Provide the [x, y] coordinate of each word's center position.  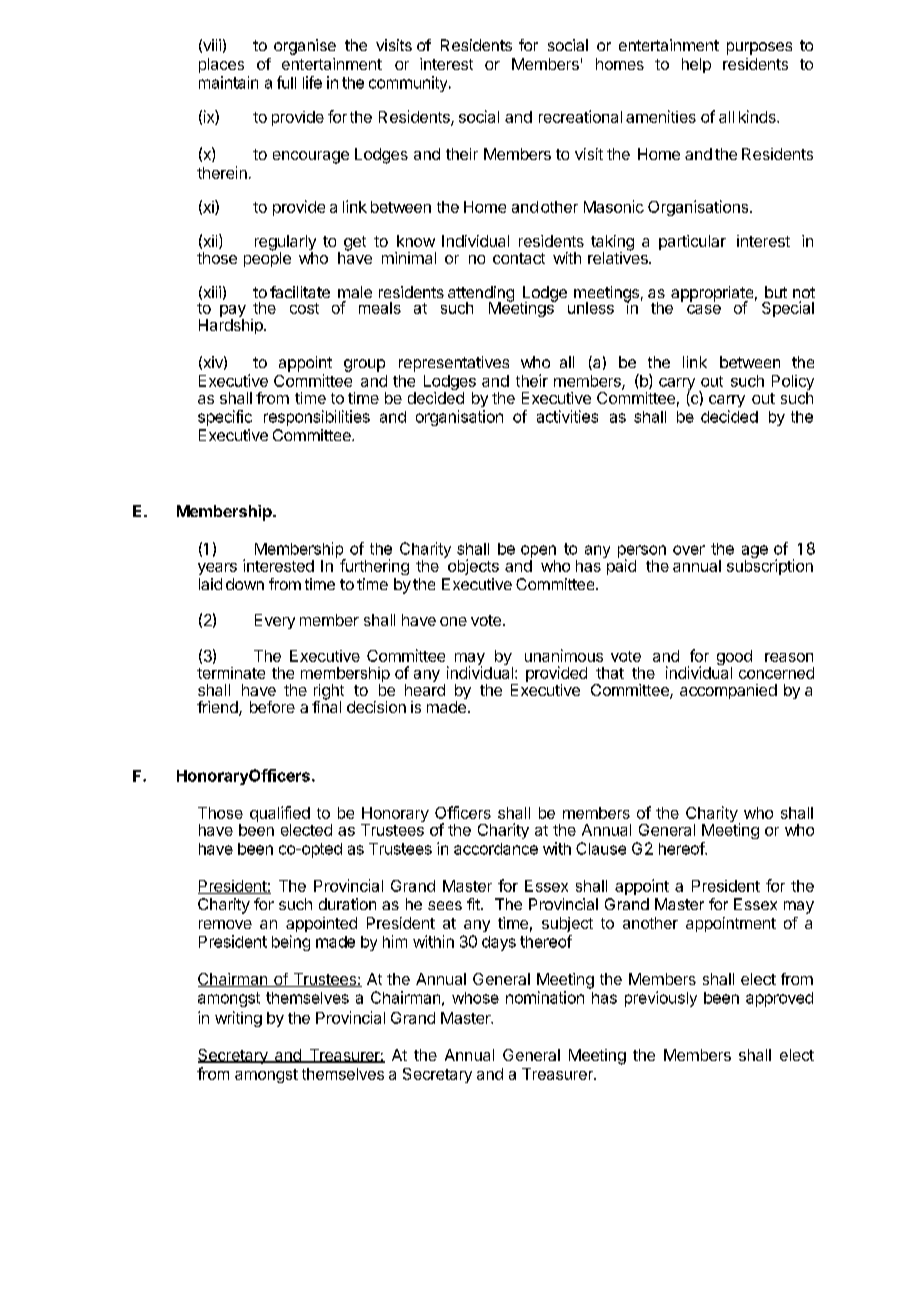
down [245, 584]
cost [304, 308]
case [704, 309]
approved [779, 999]
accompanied [728, 691]
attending [481, 295]
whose [475, 998]
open [538, 551]
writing [238, 1019]
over [689, 550]
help [696, 65]
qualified [280, 815]
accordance [496, 849]
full [286, 82]
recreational [580, 116]
